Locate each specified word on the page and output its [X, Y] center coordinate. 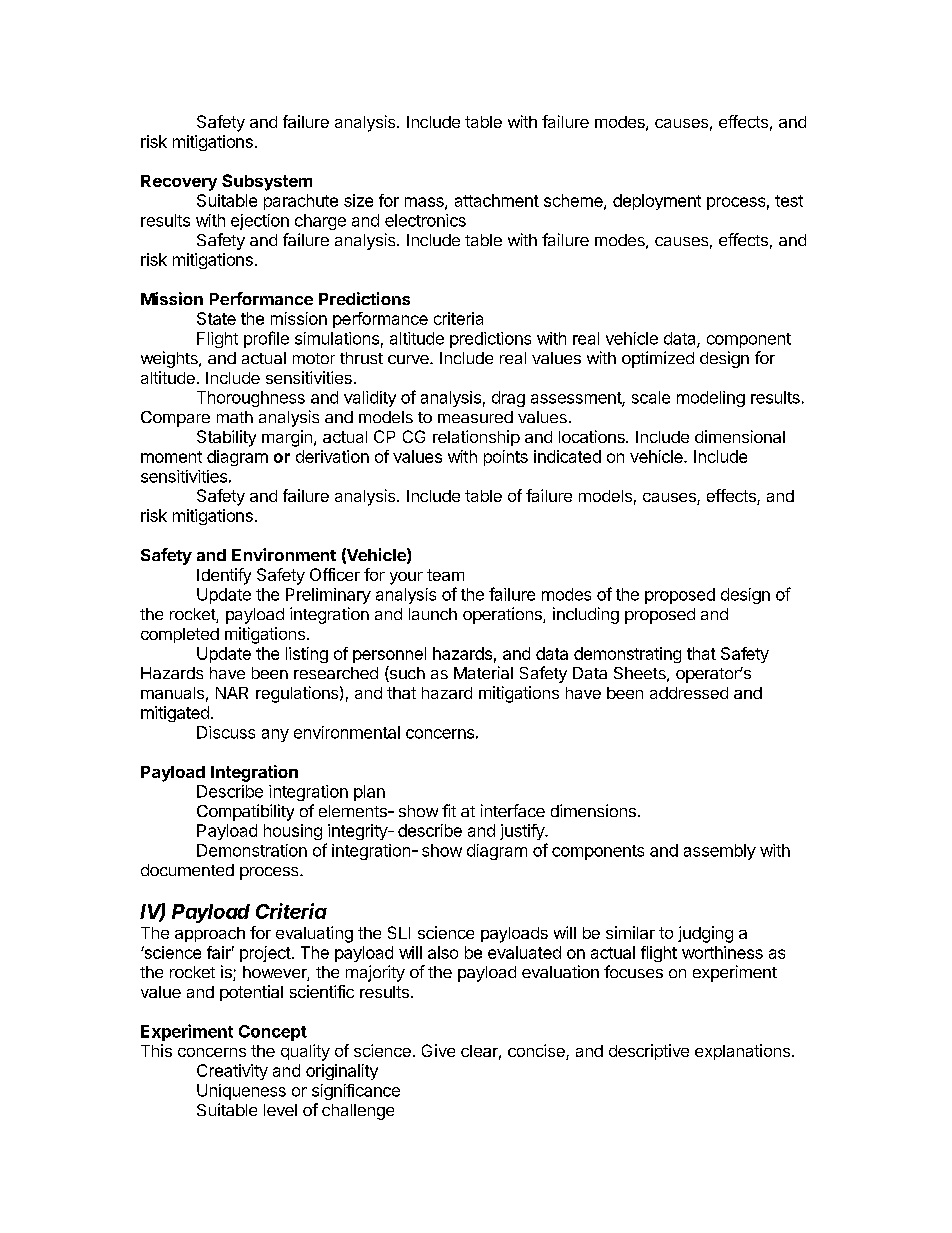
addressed [689, 693]
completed [180, 635]
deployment [657, 202]
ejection [260, 222]
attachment [497, 200]
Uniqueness [241, 1092]
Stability [226, 438]
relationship [476, 438]
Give [438, 1050]
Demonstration [252, 850]
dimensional [740, 436]
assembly [720, 852]
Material [483, 672]
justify [523, 832]
